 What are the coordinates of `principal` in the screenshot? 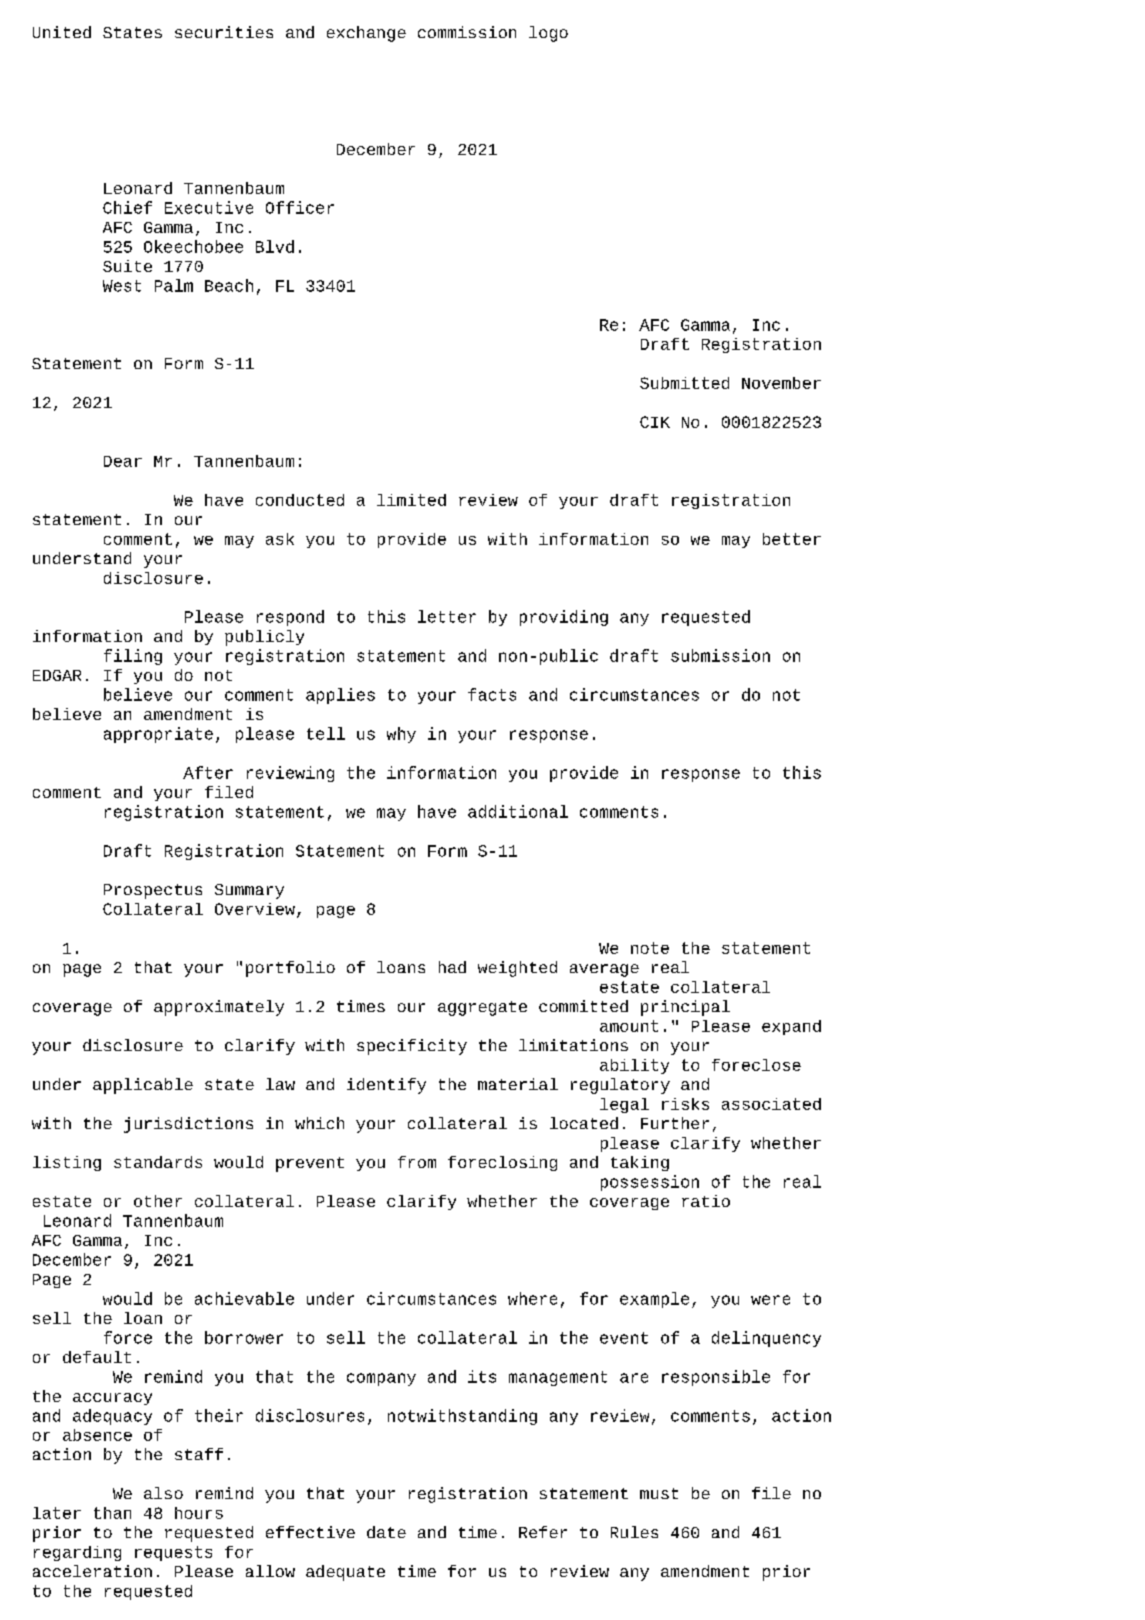 It's located at (685, 1008).
